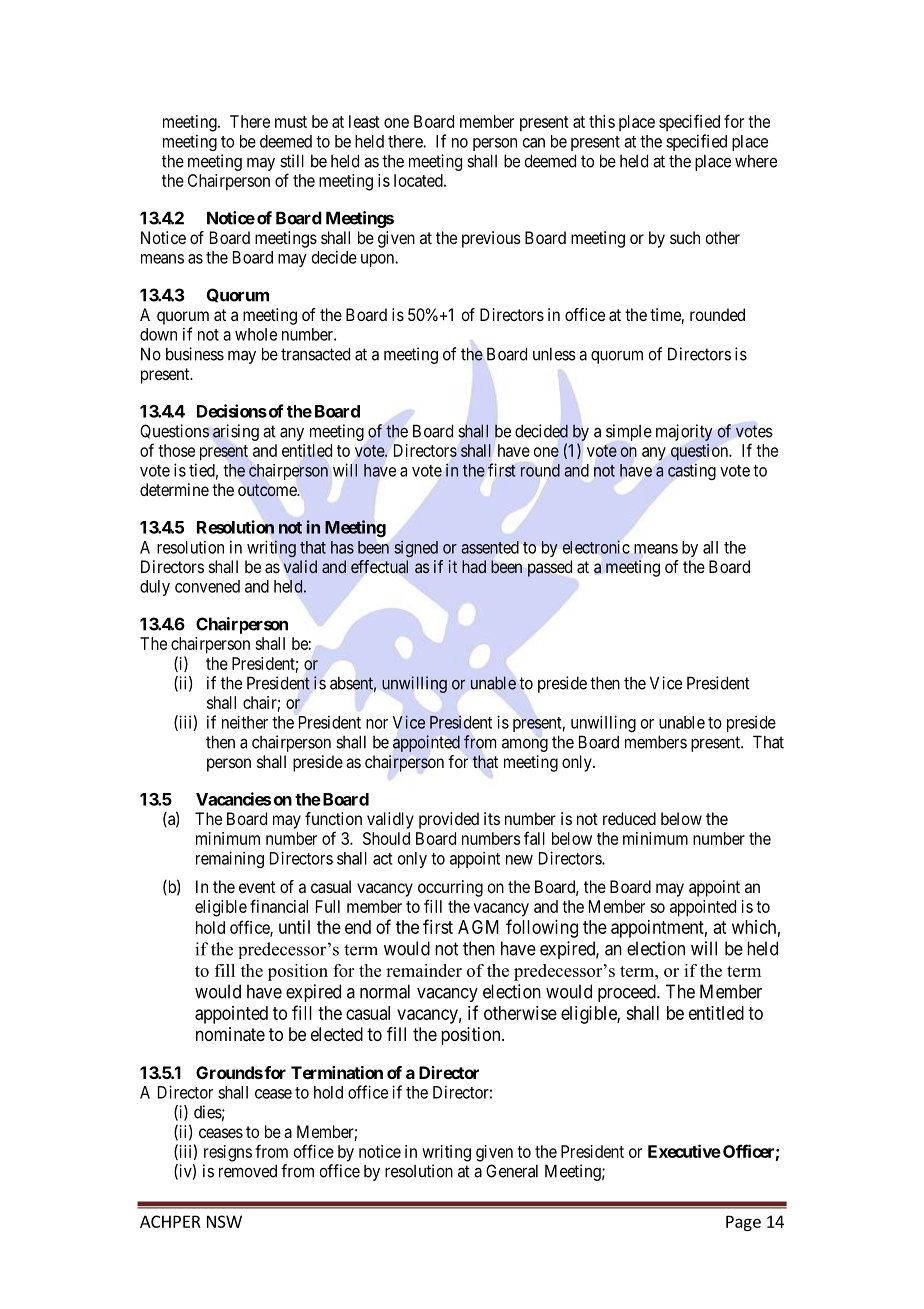  Describe the element at coordinates (596, 547) in the screenshot. I see `electronic` at that location.
